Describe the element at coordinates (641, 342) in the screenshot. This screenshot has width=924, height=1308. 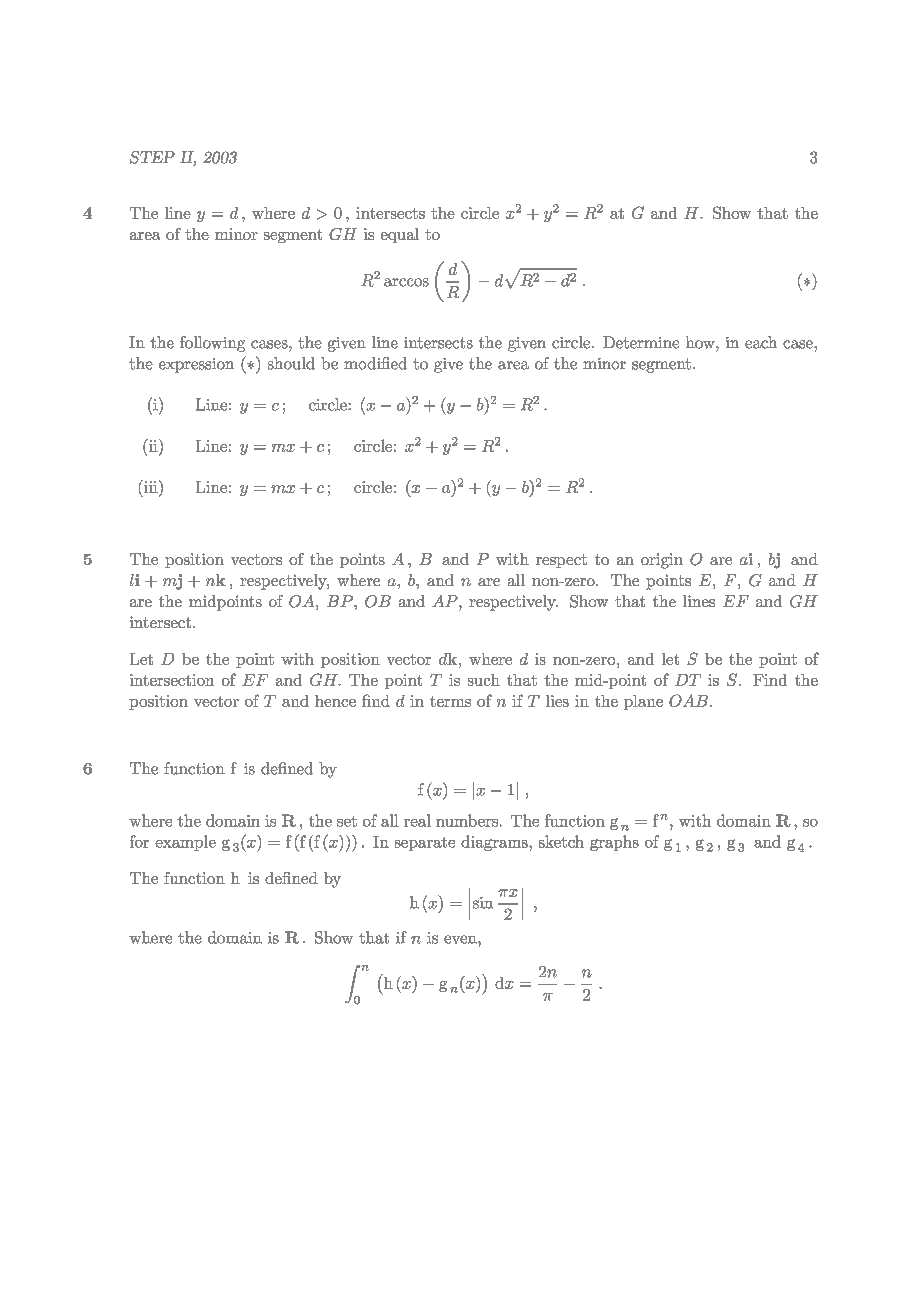
I see `Determine` at that location.
